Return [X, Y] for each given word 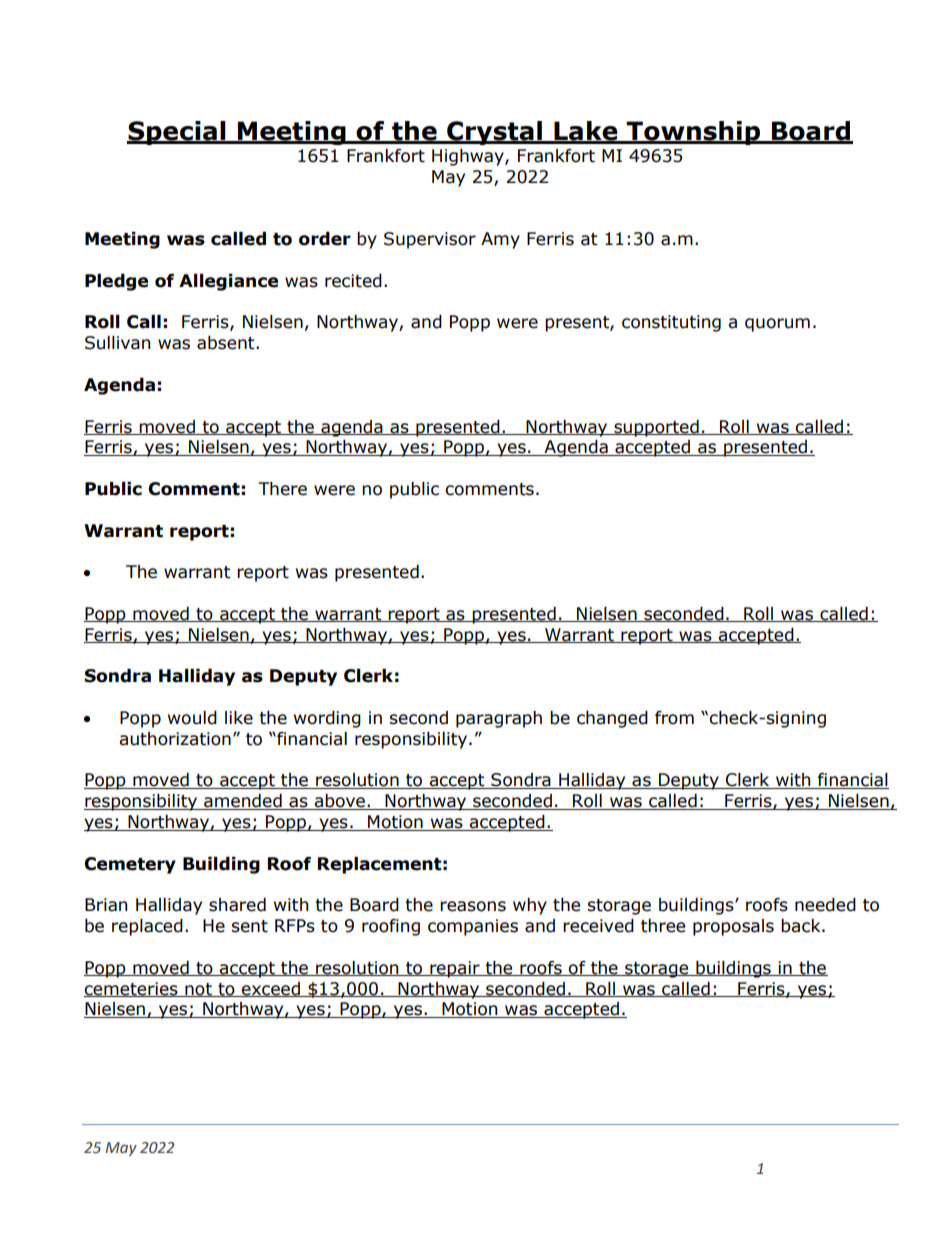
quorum [777, 325]
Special [177, 133]
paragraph [499, 719]
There [282, 489]
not [198, 990]
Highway [469, 157]
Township [694, 133]
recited [353, 281]
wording [327, 719]
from [674, 718]
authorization [175, 739]
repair [455, 969]
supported [656, 428]
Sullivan [117, 343]
